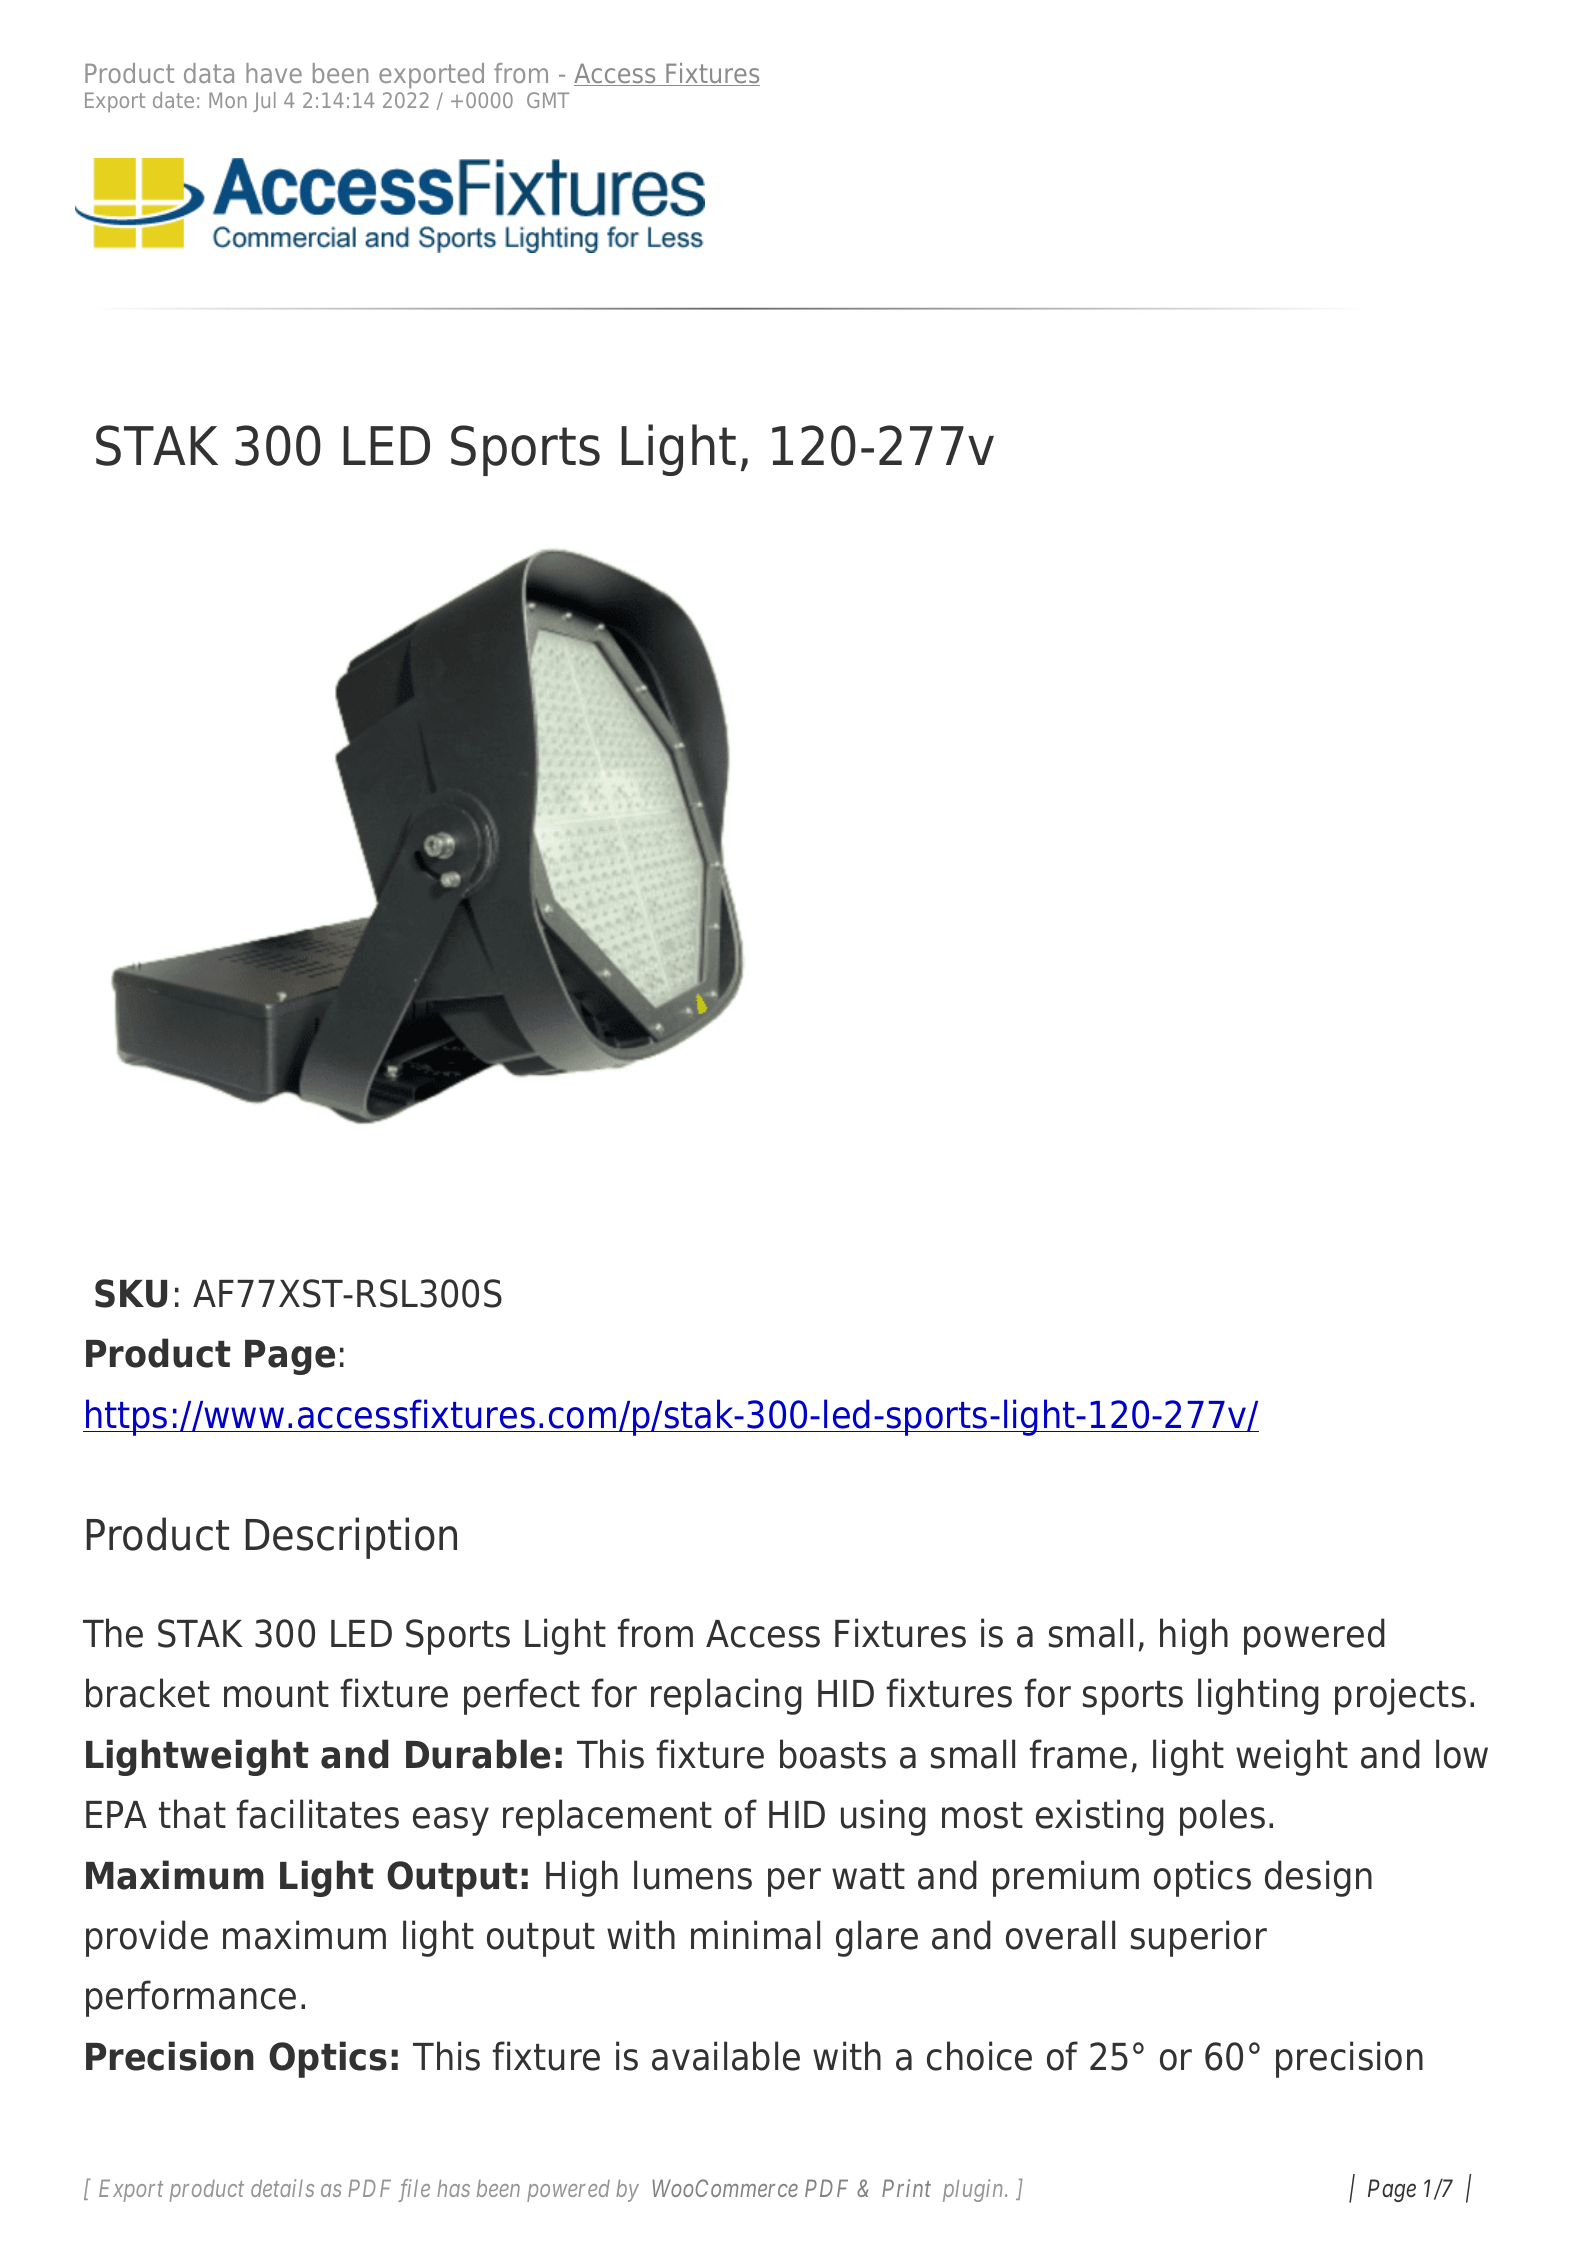  What do you see at coordinates (1400, 1696) in the screenshot?
I see `projects` at bounding box center [1400, 1696].
